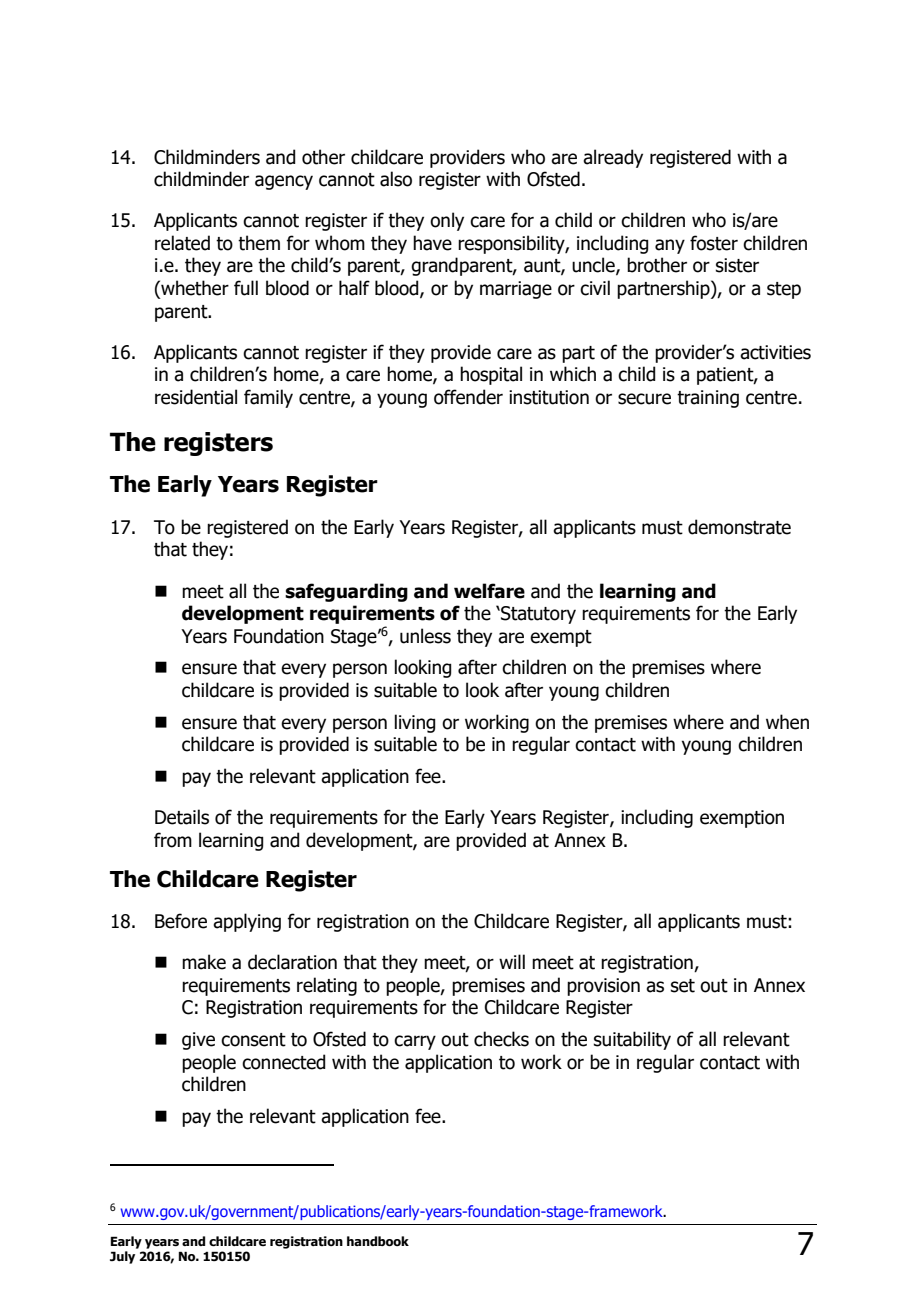  What do you see at coordinates (714, 243) in the screenshot?
I see `foster` at bounding box center [714, 243].
